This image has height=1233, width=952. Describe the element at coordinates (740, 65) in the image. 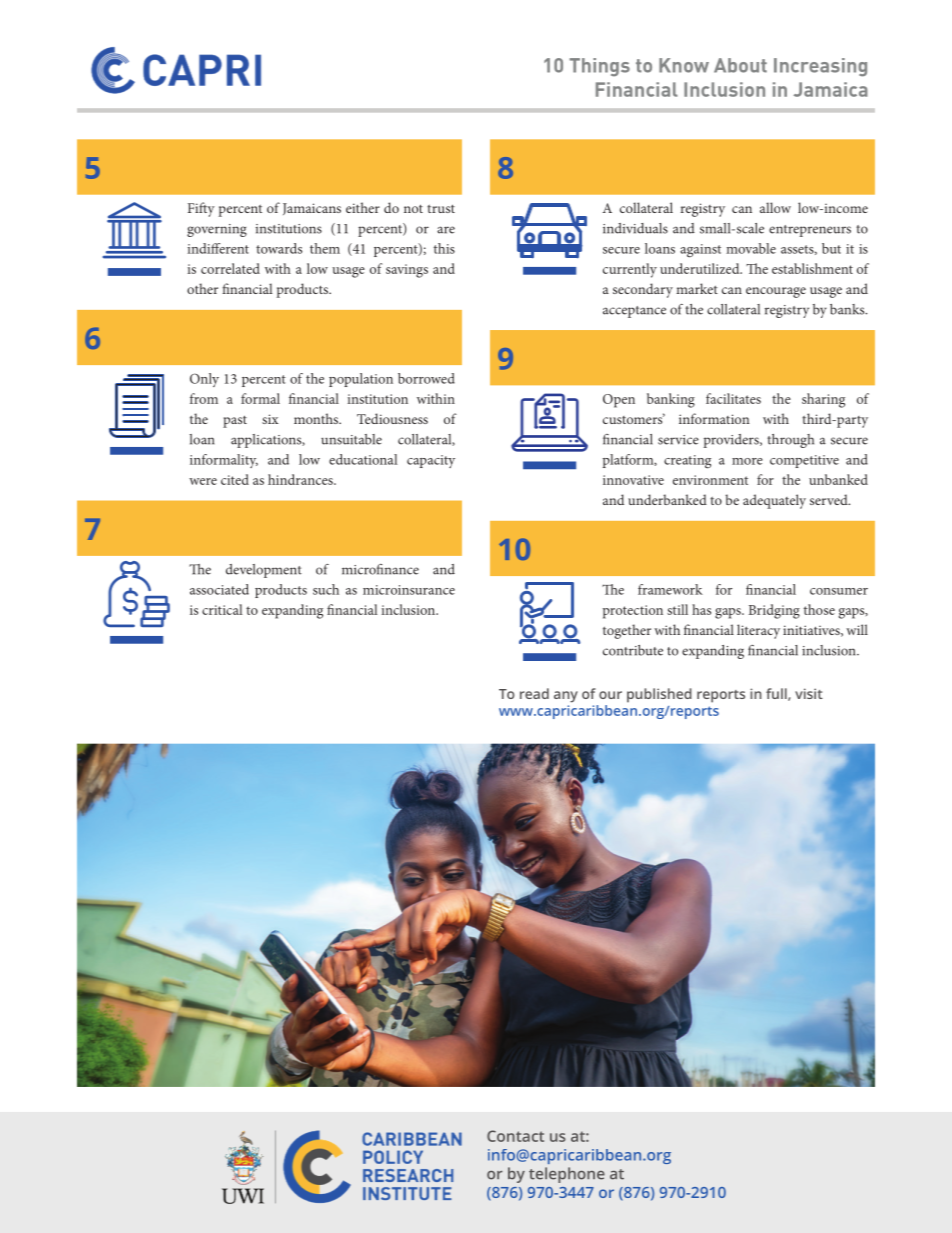

I see `About` at that location.
